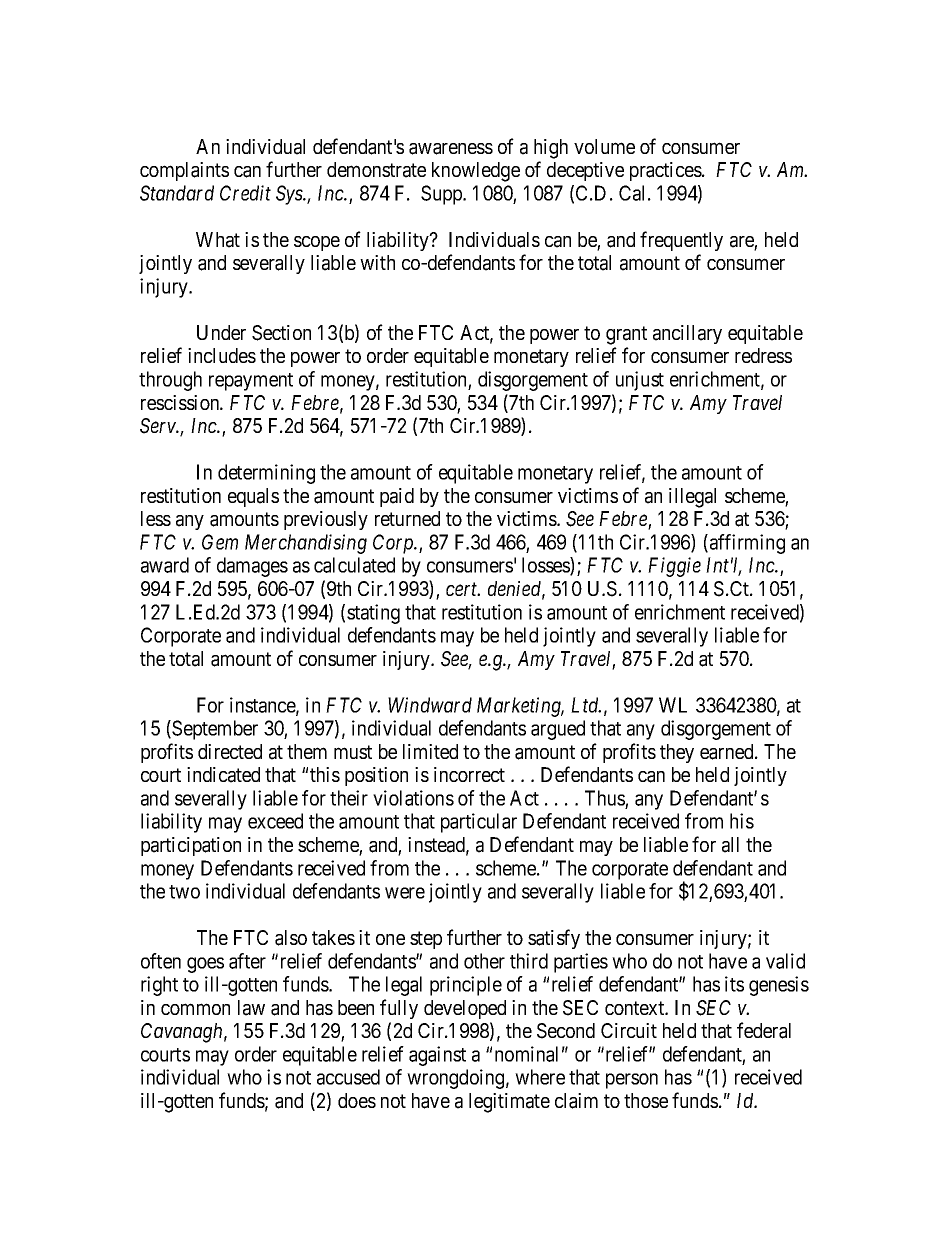 The image size is (952, 1233). Describe the element at coordinates (677, 753) in the page. I see `they` at that location.
